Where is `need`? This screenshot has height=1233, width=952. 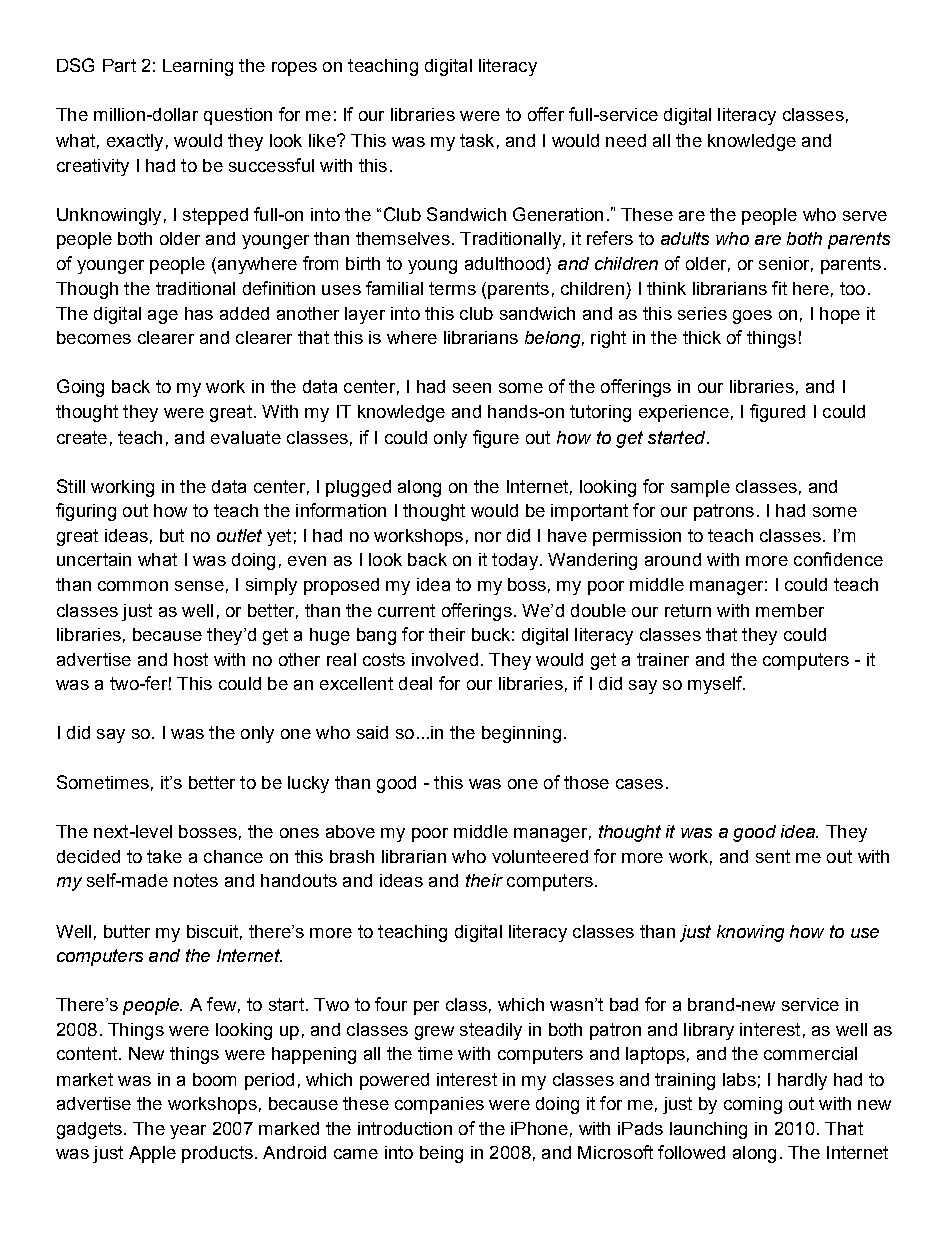
need is located at coordinates (626, 140).
